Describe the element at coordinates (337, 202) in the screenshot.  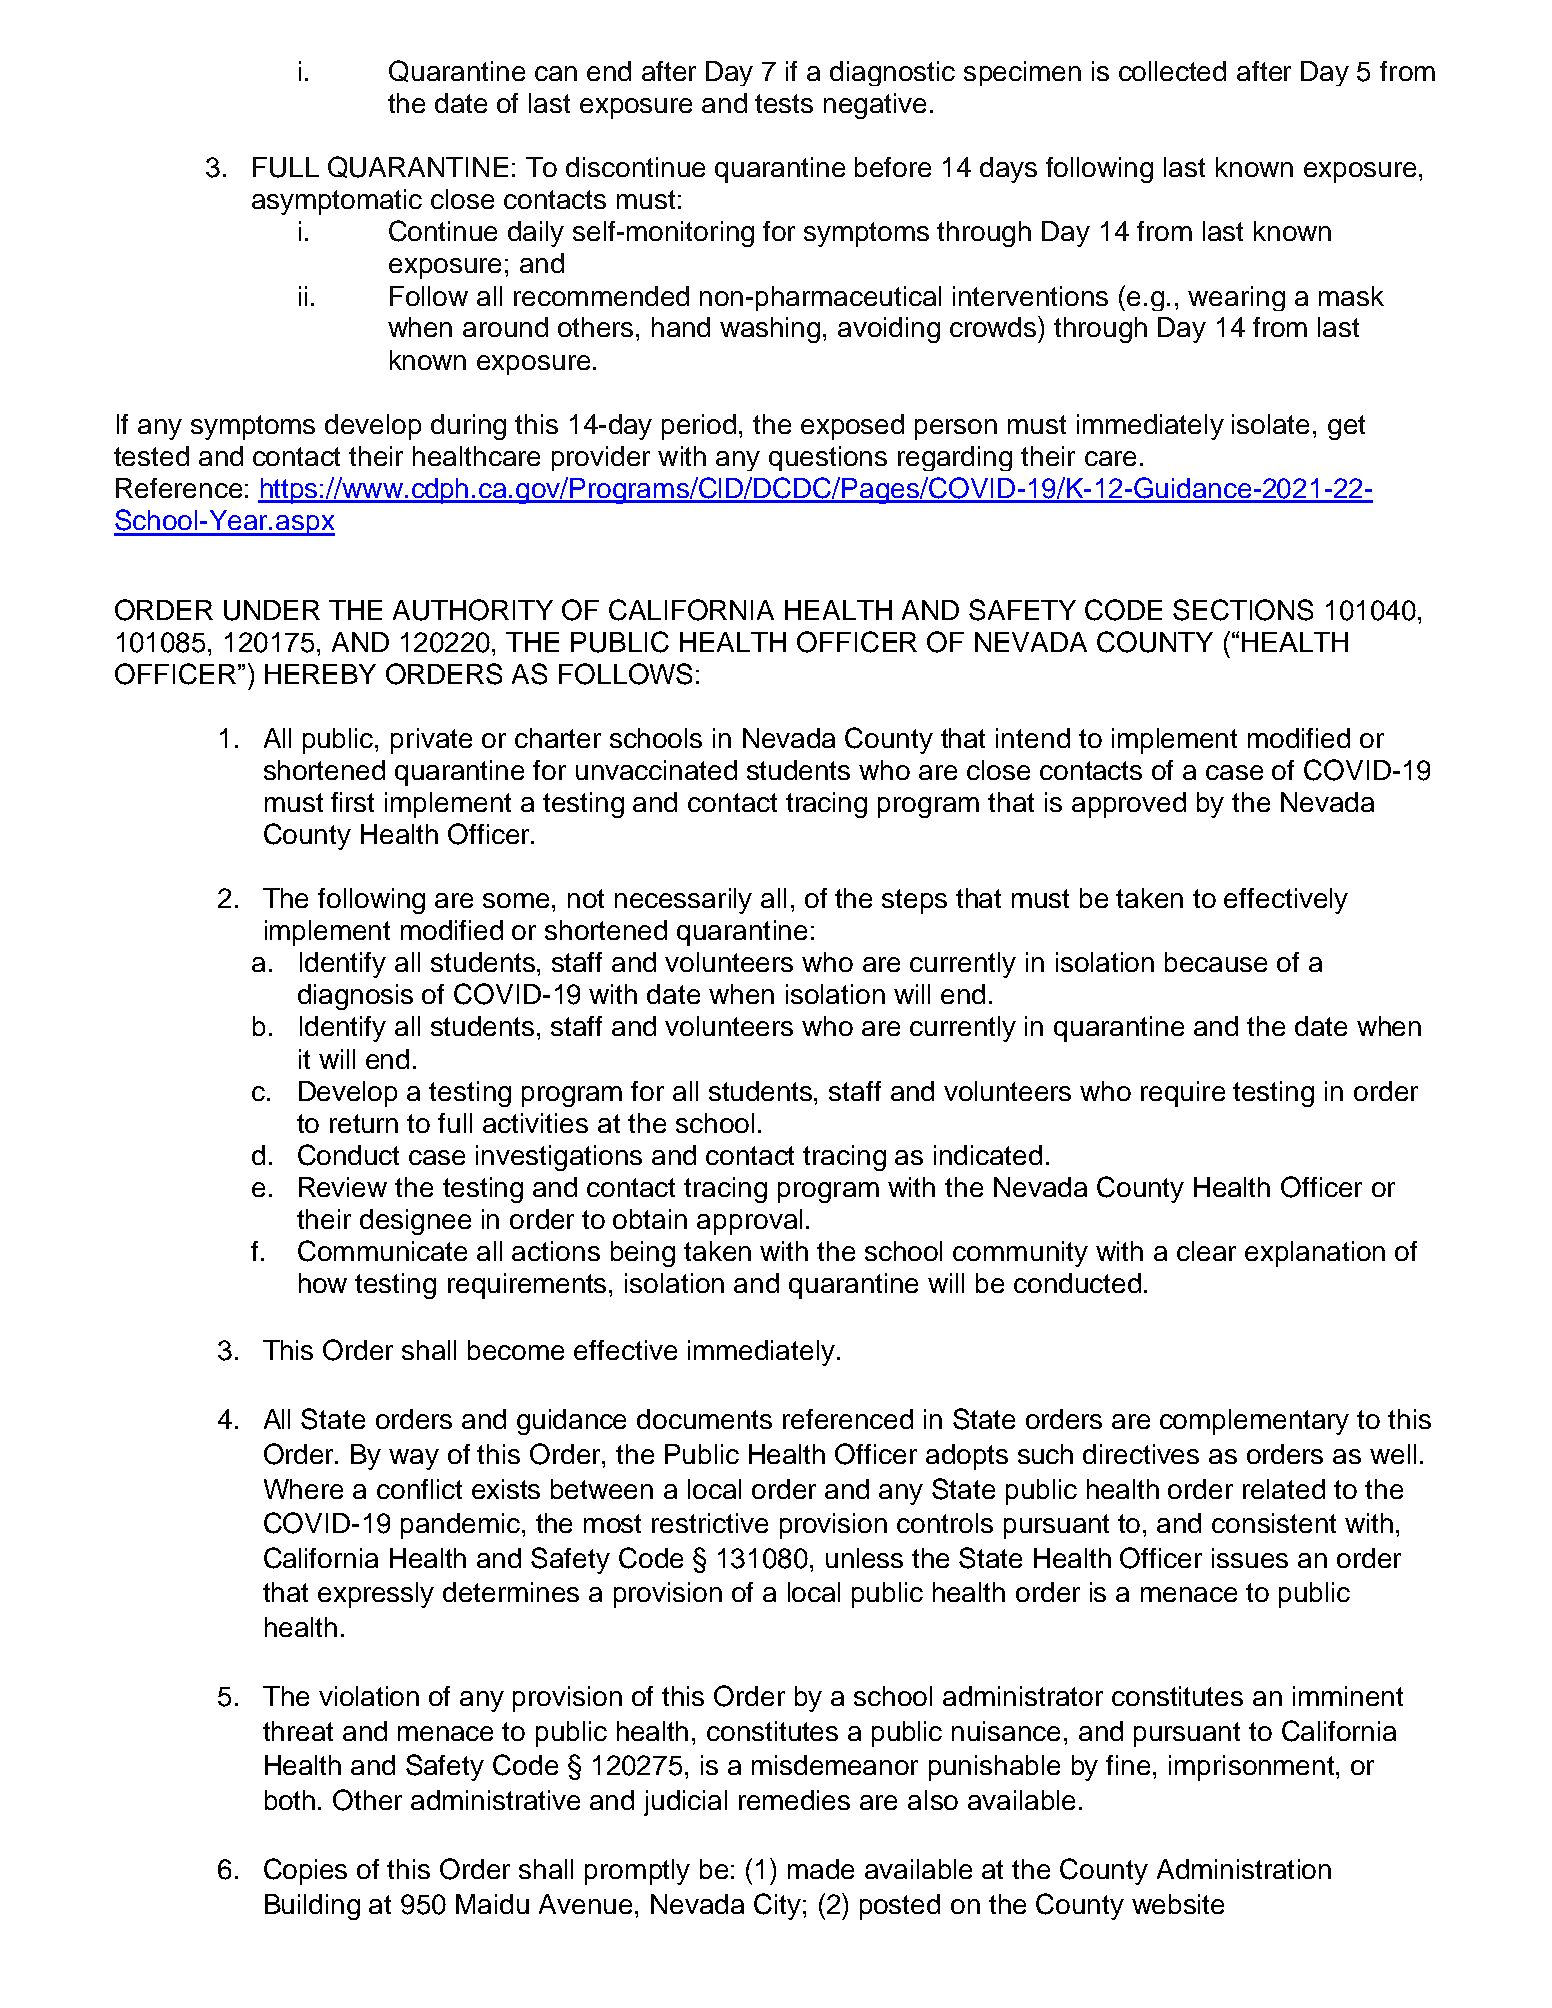
I see `asymptomatic` at that location.
